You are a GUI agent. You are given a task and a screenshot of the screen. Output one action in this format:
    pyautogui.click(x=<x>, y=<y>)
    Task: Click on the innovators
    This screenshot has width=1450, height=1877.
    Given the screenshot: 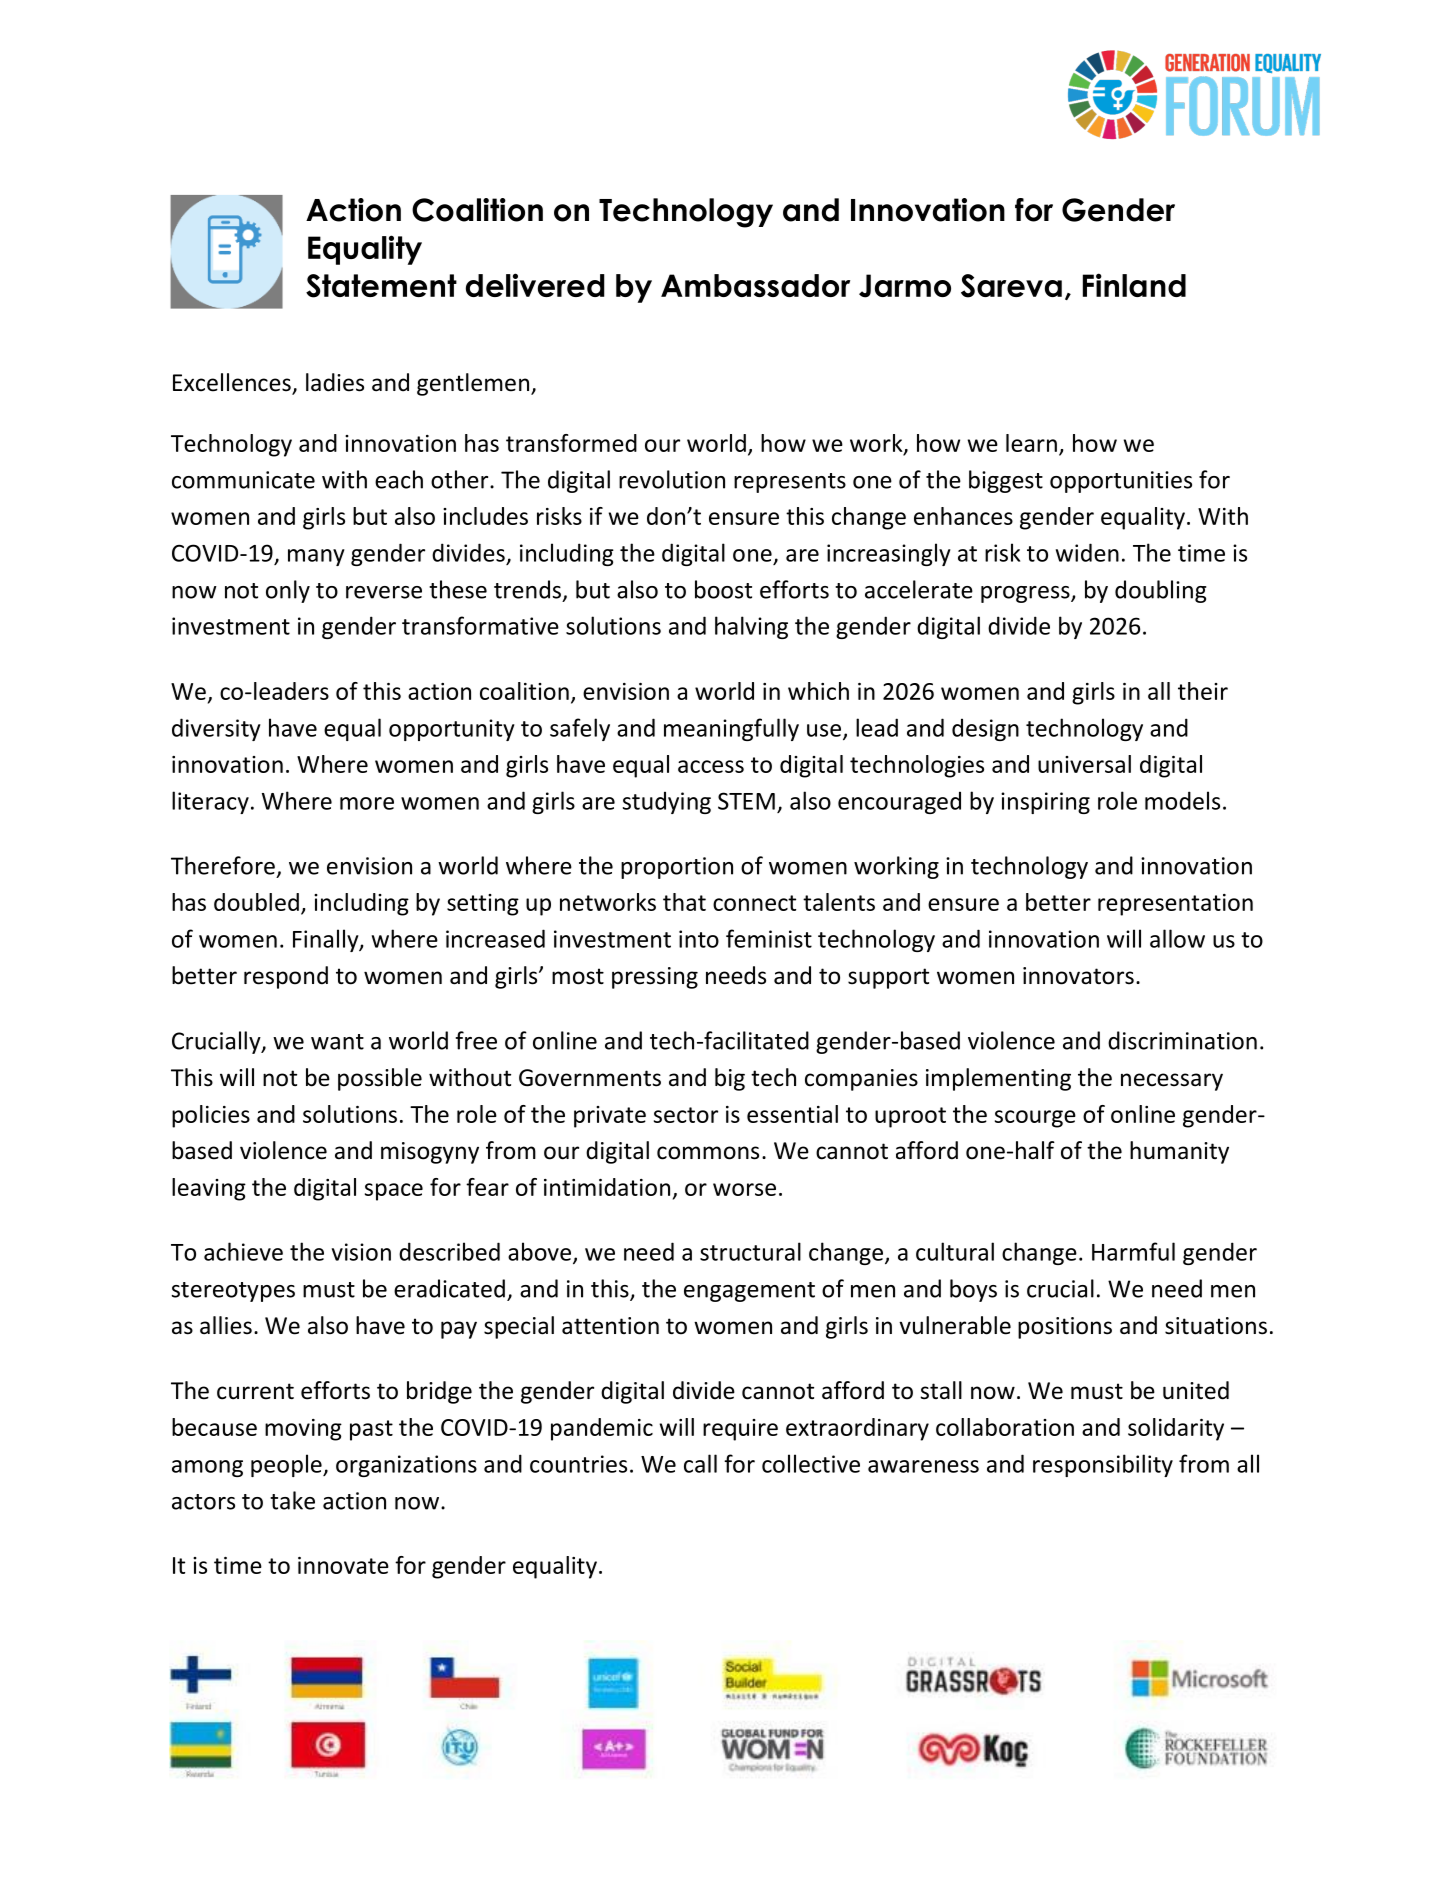 What is the action you would take?
    pyautogui.click(x=1078, y=976)
